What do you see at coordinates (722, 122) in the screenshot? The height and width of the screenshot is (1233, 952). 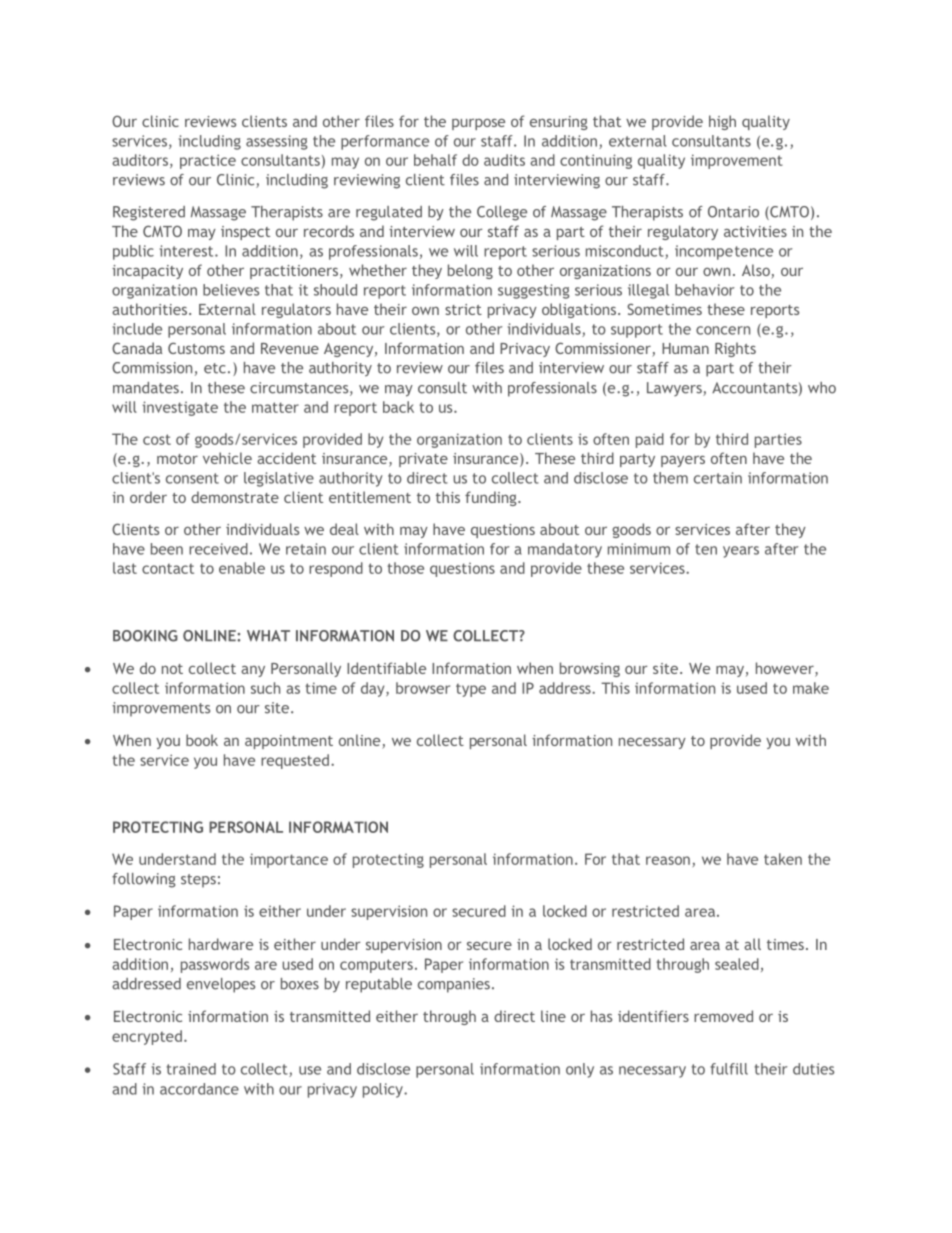 I see `high` at bounding box center [722, 122].
